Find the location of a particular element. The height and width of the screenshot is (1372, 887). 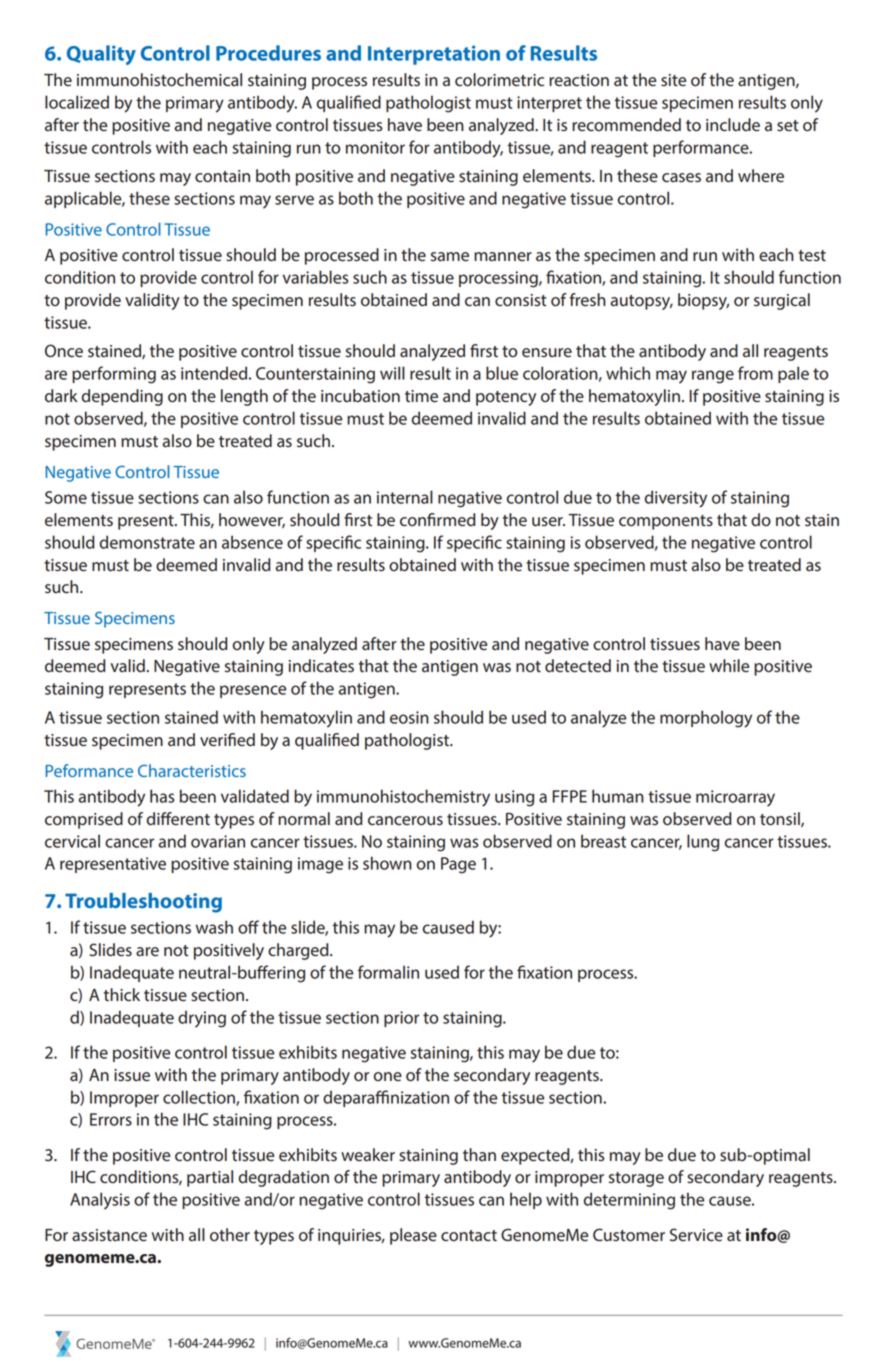

Quality is located at coordinates (101, 55).
